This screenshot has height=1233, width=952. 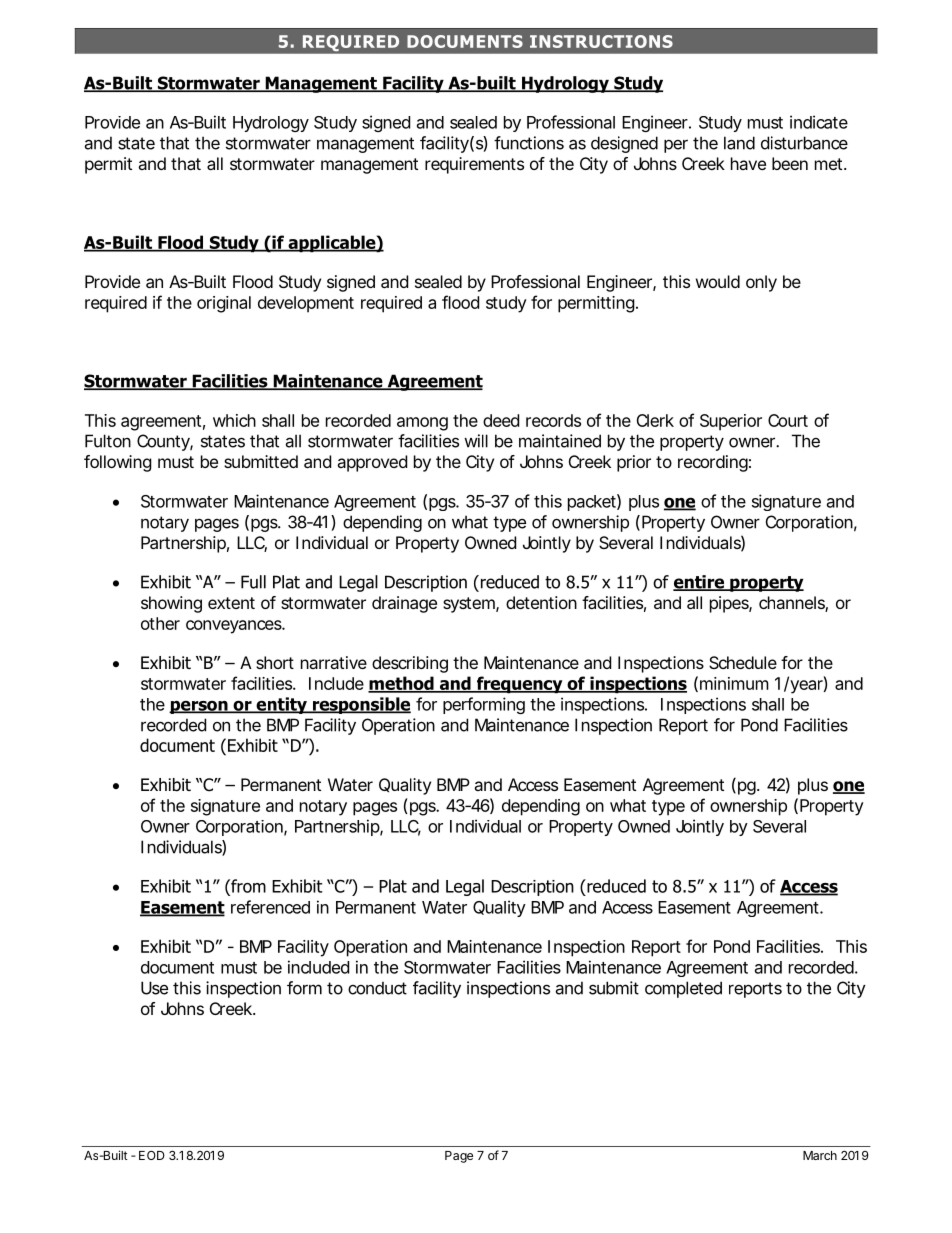 What do you see at coordinates (171, 604) in the screenshot?
I see `showing` at bounding box center [171, 604].
